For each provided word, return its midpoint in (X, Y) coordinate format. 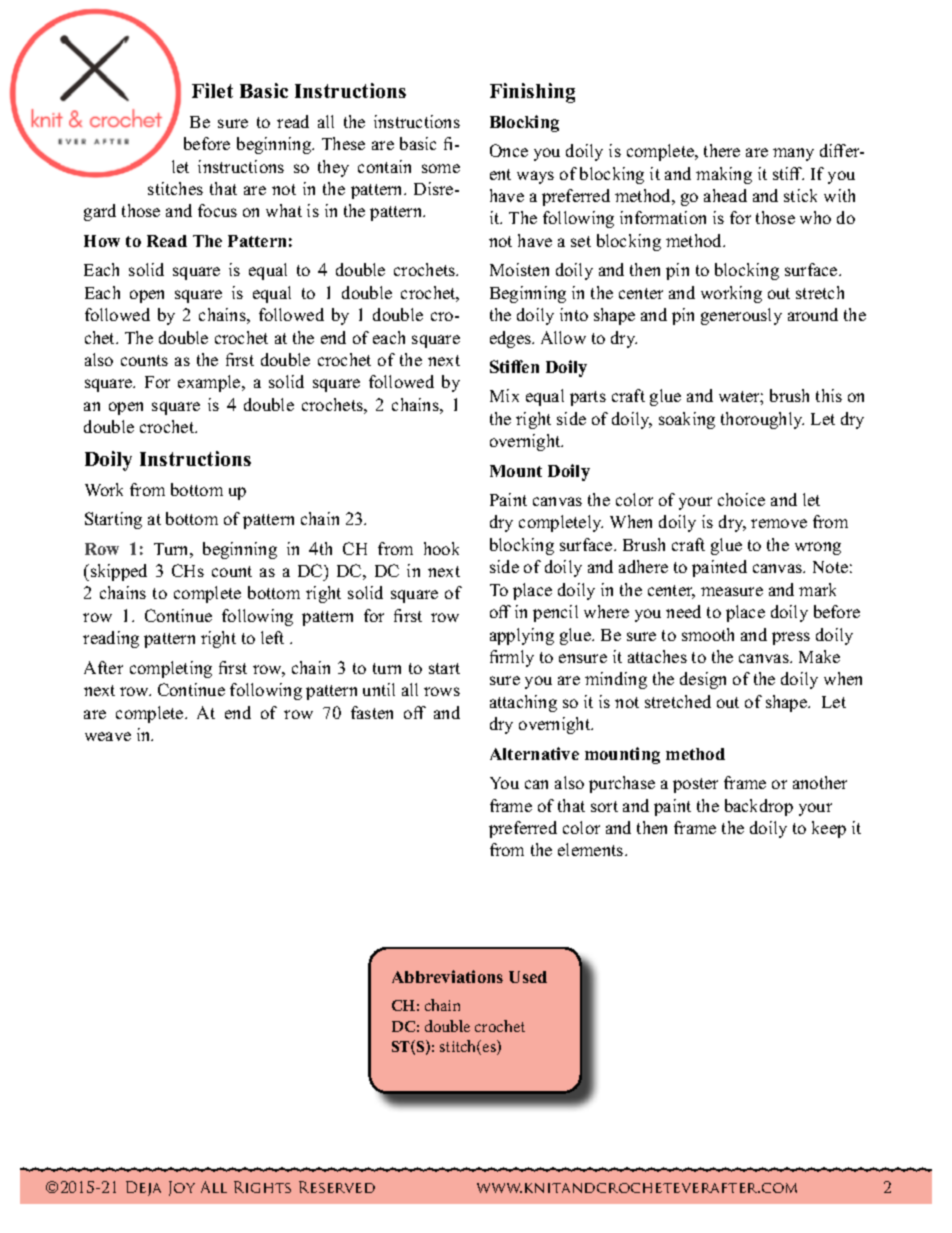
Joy (182, 1188)
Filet (212, 90)
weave (108, 736)
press (791, 638)
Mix (504, 395)
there (722, 150)
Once (509, 150)
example (210, 383)
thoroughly (762, 420)
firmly (512, 658)
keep (829, 829)
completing (171, 669)
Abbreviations (447, 976)
